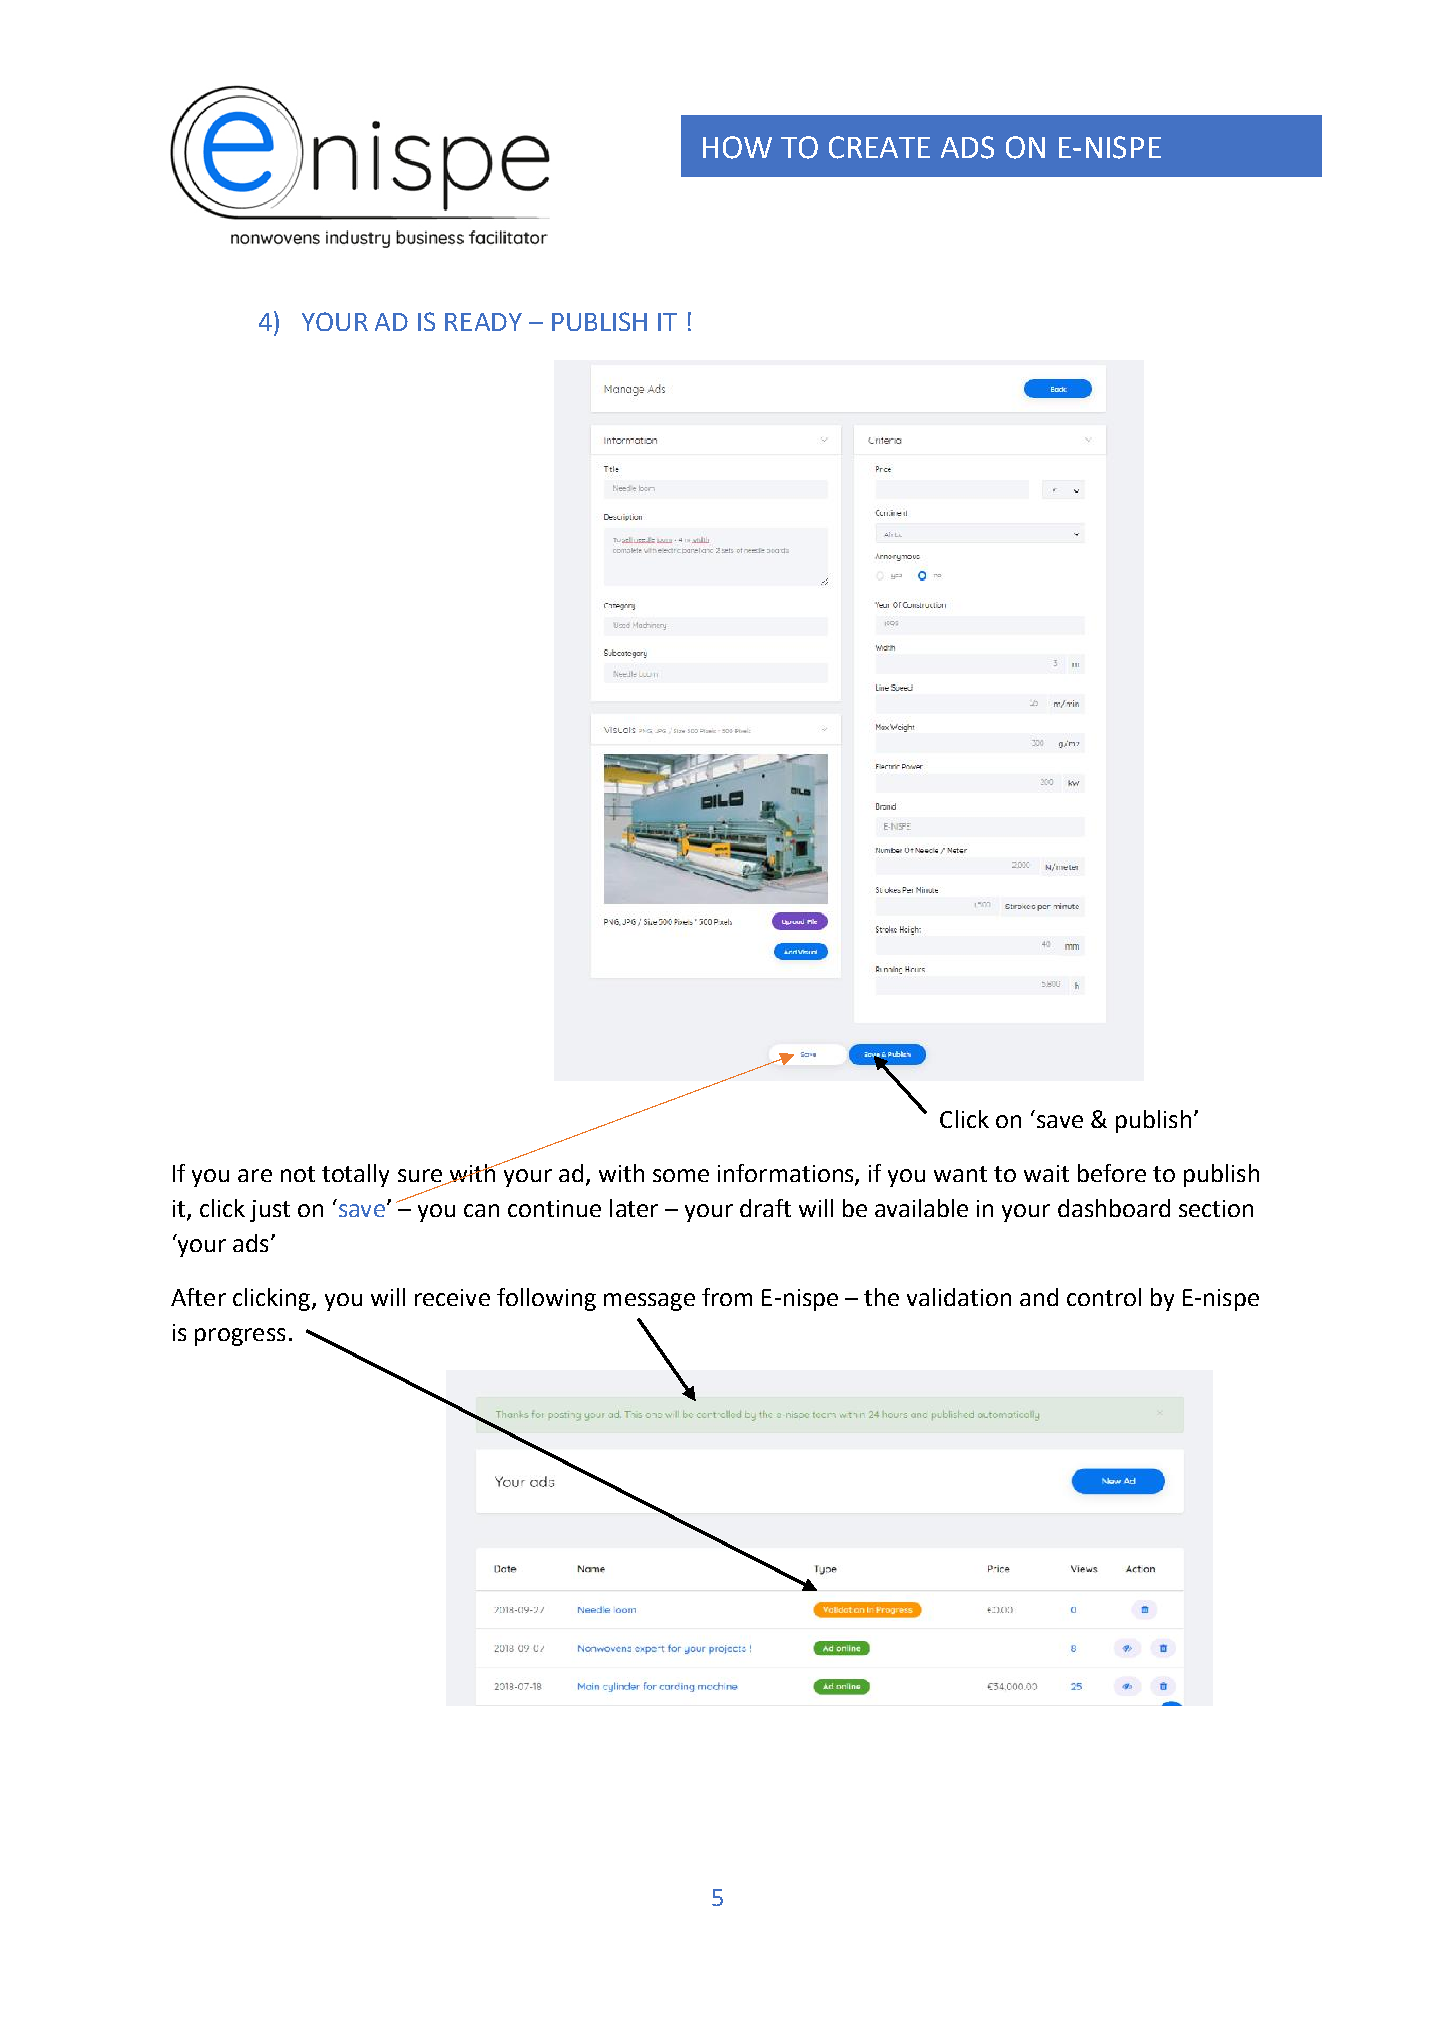 Image resolution: width=1436 pixels, height=2031 pixels. I want to click on control, so click(1104, 1297).
